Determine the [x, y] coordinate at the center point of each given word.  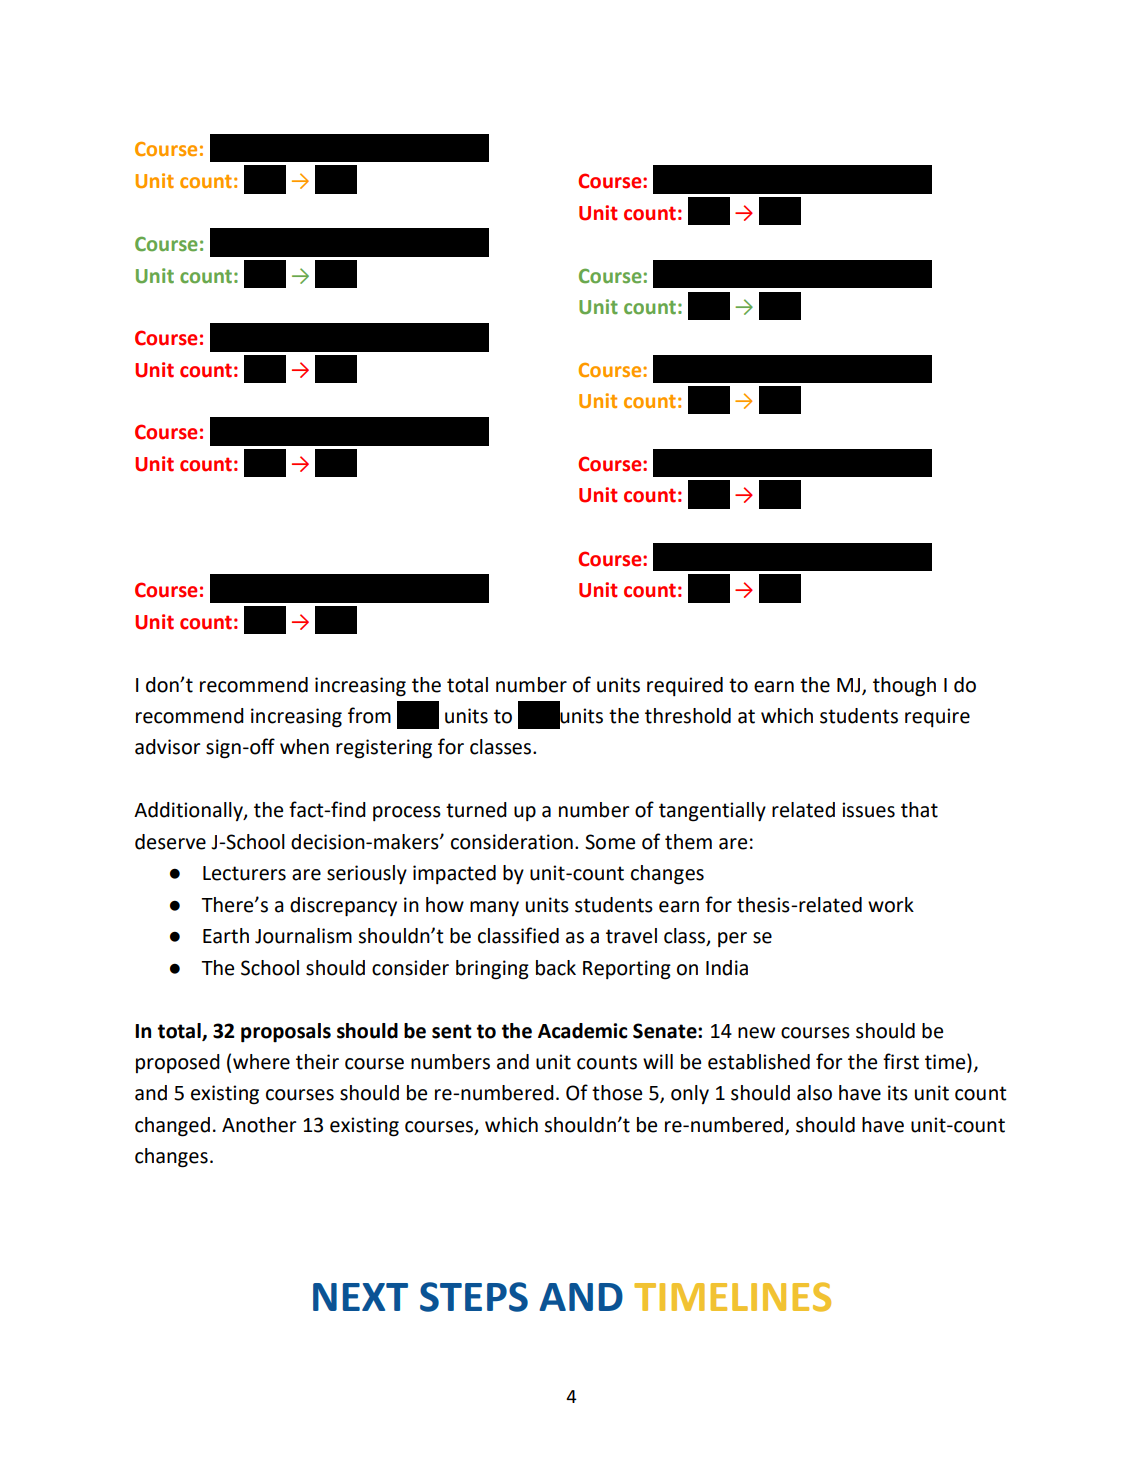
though [904, 687]
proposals [286, 1033]
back [556, 968]
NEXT [360, 1297]
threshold [688, 716]
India [727, 968]
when [304, 747]
